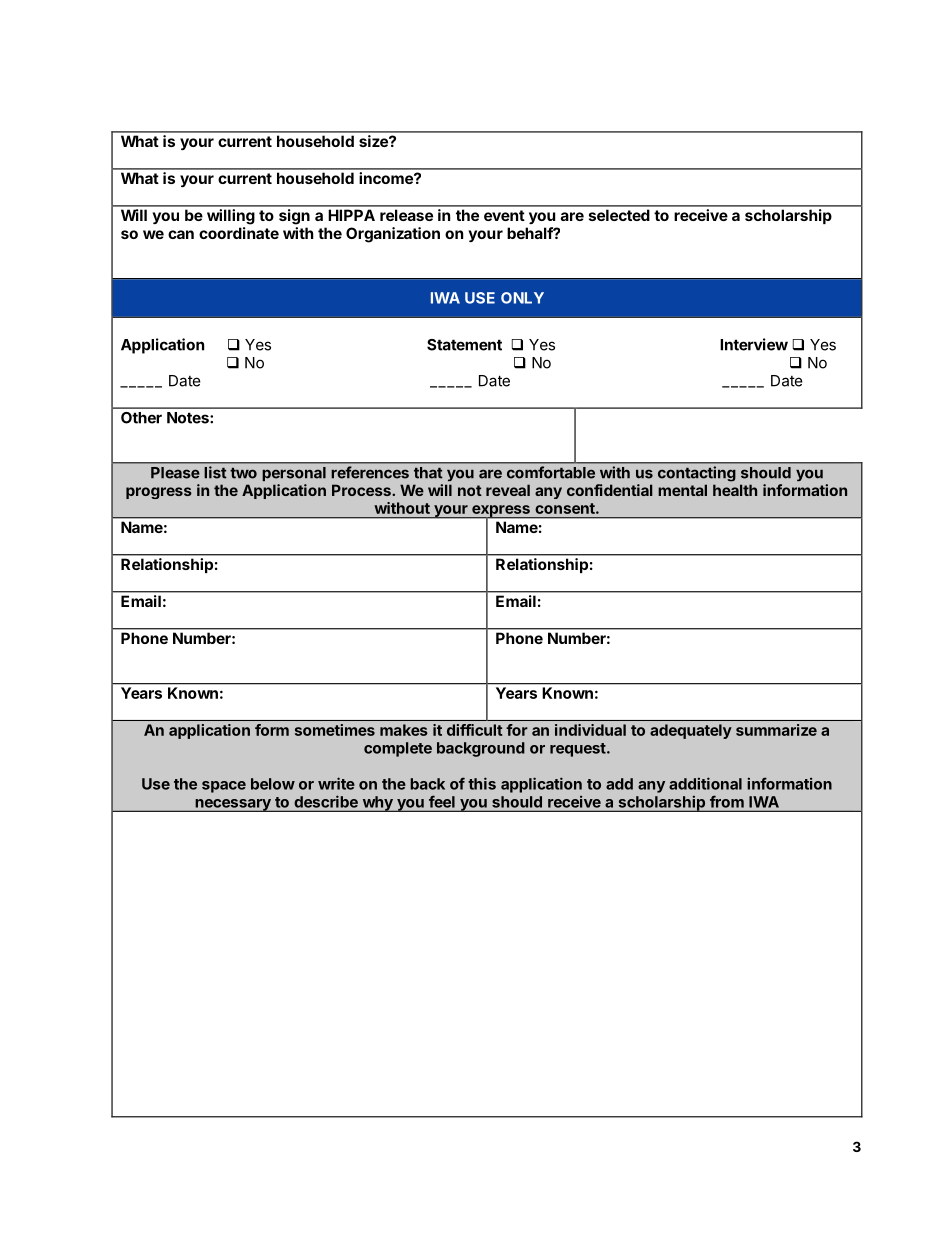  Describe the element at coordinates (224, 787) in the screenshot. I see `space` at that location.
